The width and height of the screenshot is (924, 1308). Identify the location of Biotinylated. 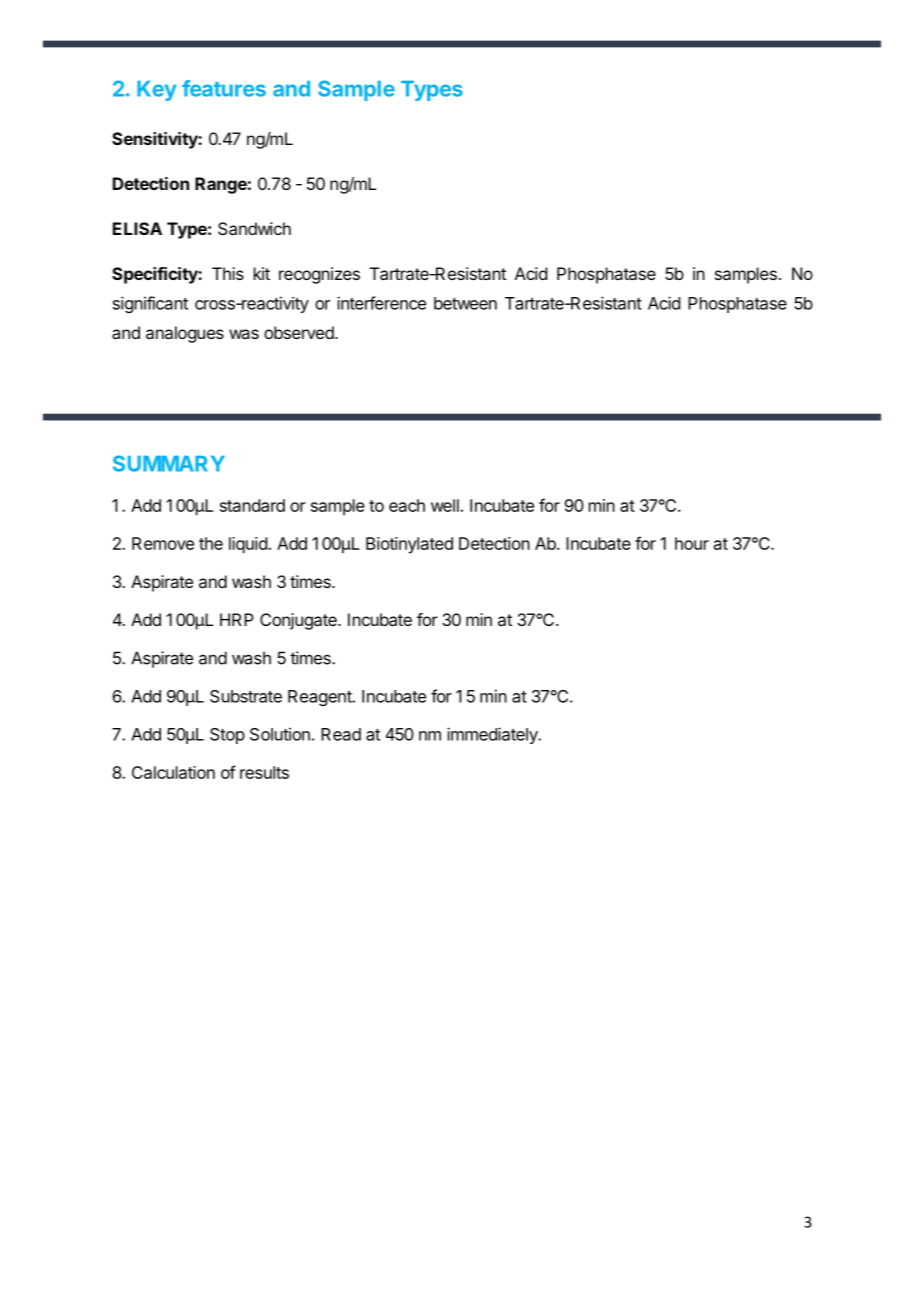
(409, 545).
